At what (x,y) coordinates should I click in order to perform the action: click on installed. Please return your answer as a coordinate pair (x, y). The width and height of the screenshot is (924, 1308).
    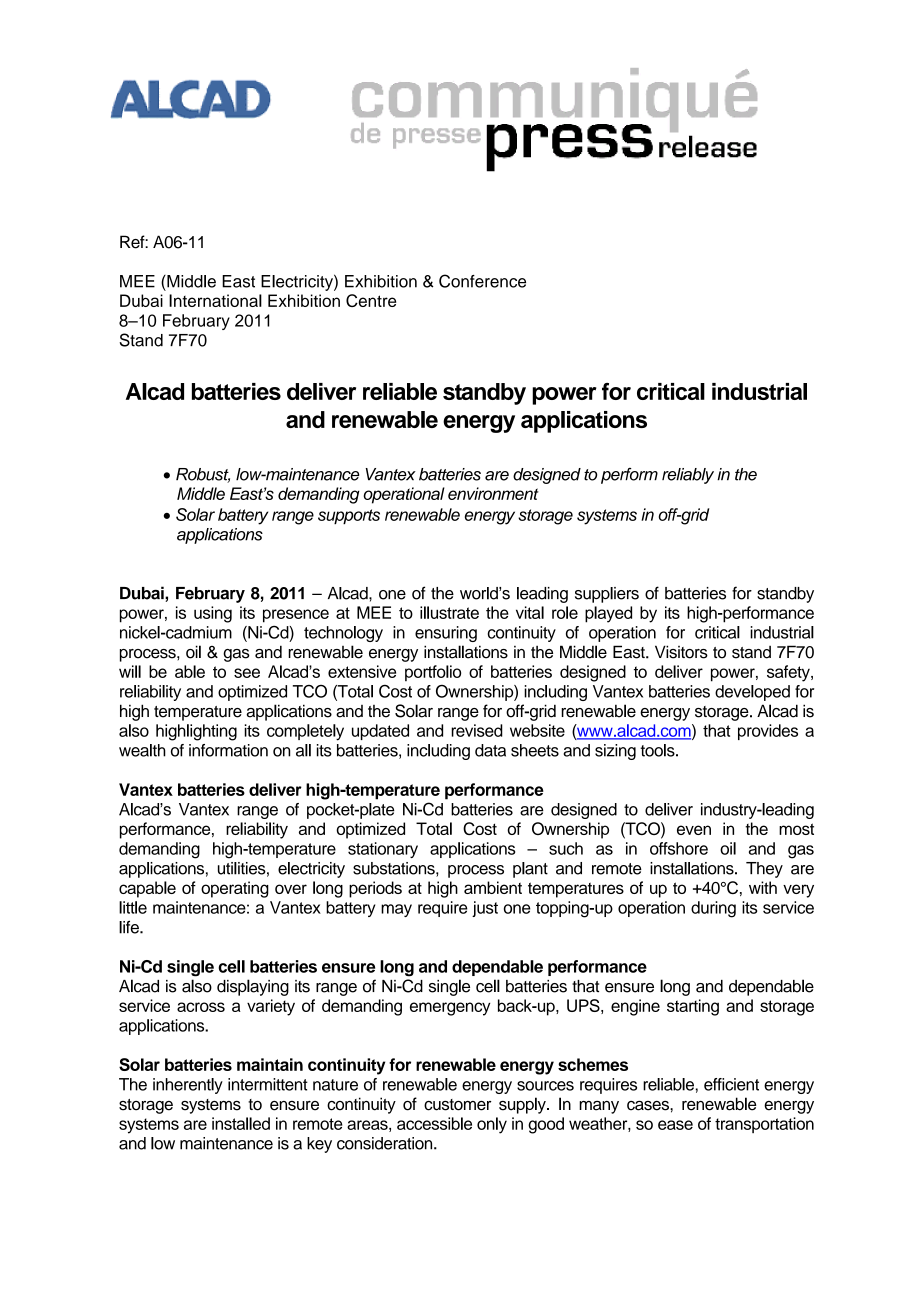
    Looking at the image, I should click on (241, 1123).
